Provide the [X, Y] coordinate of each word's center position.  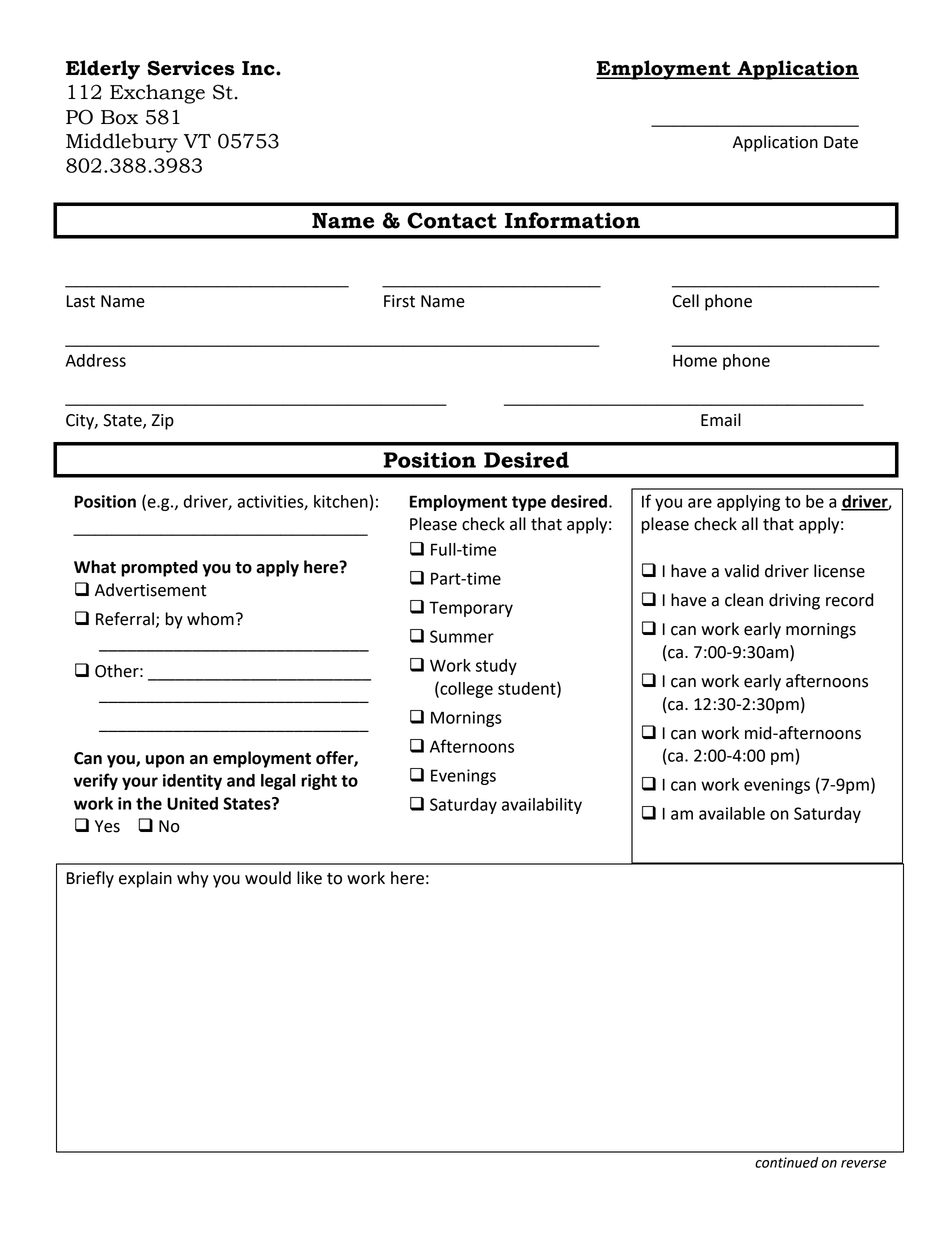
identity [192, 782]
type [529, 503]
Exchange [157, 94]
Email [721, 420]
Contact [452, 220]
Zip [163, 422]
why [193, 879]
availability [542, 806]
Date [841, 142]
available [732, 813]
